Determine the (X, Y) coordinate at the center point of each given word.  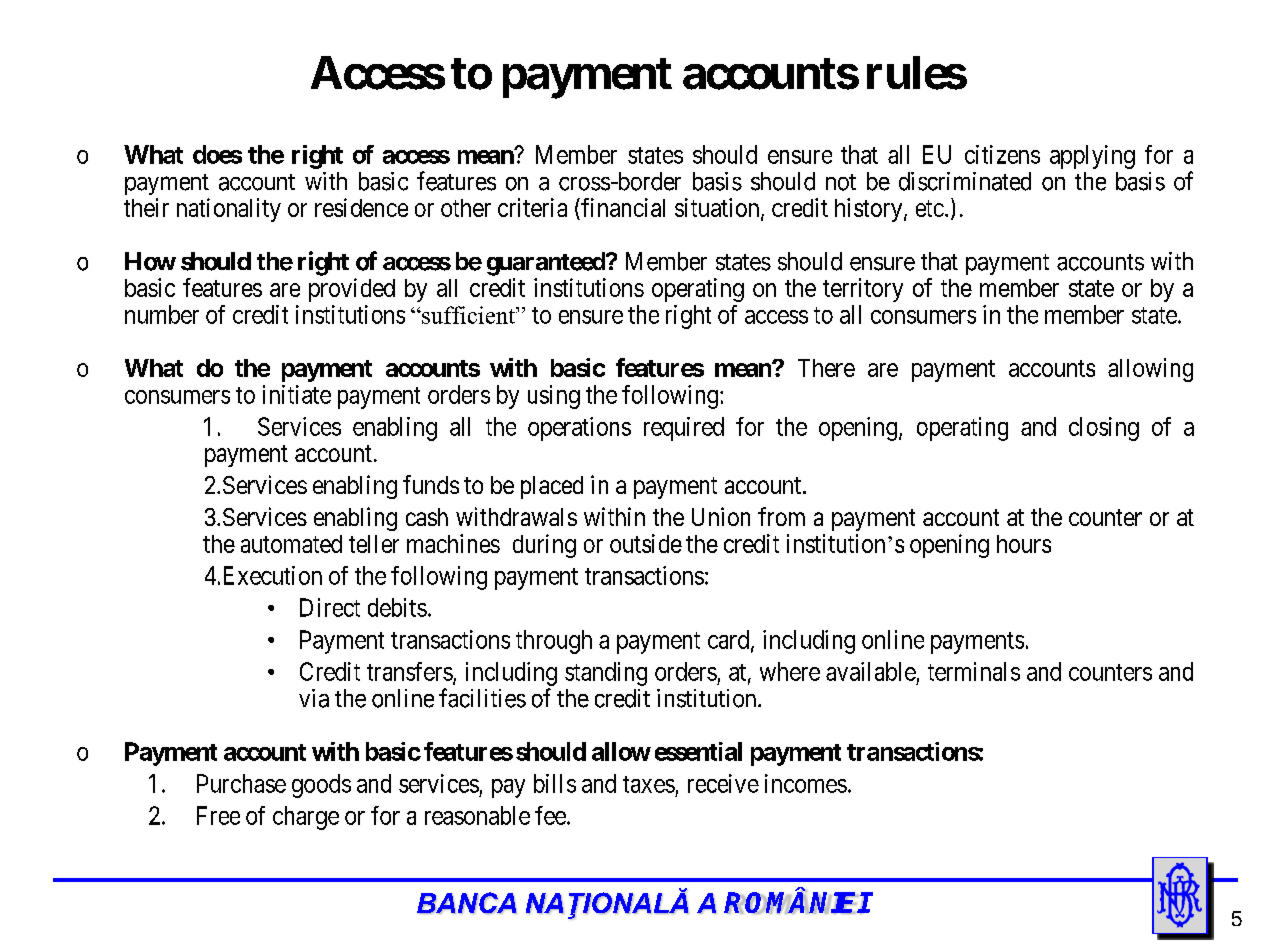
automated (291, 544)
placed (552, 487)
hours (1024, 544)
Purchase (241, 783)
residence (361, 207)
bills (555, 783)
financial (622, 209)
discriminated (965, 181)
